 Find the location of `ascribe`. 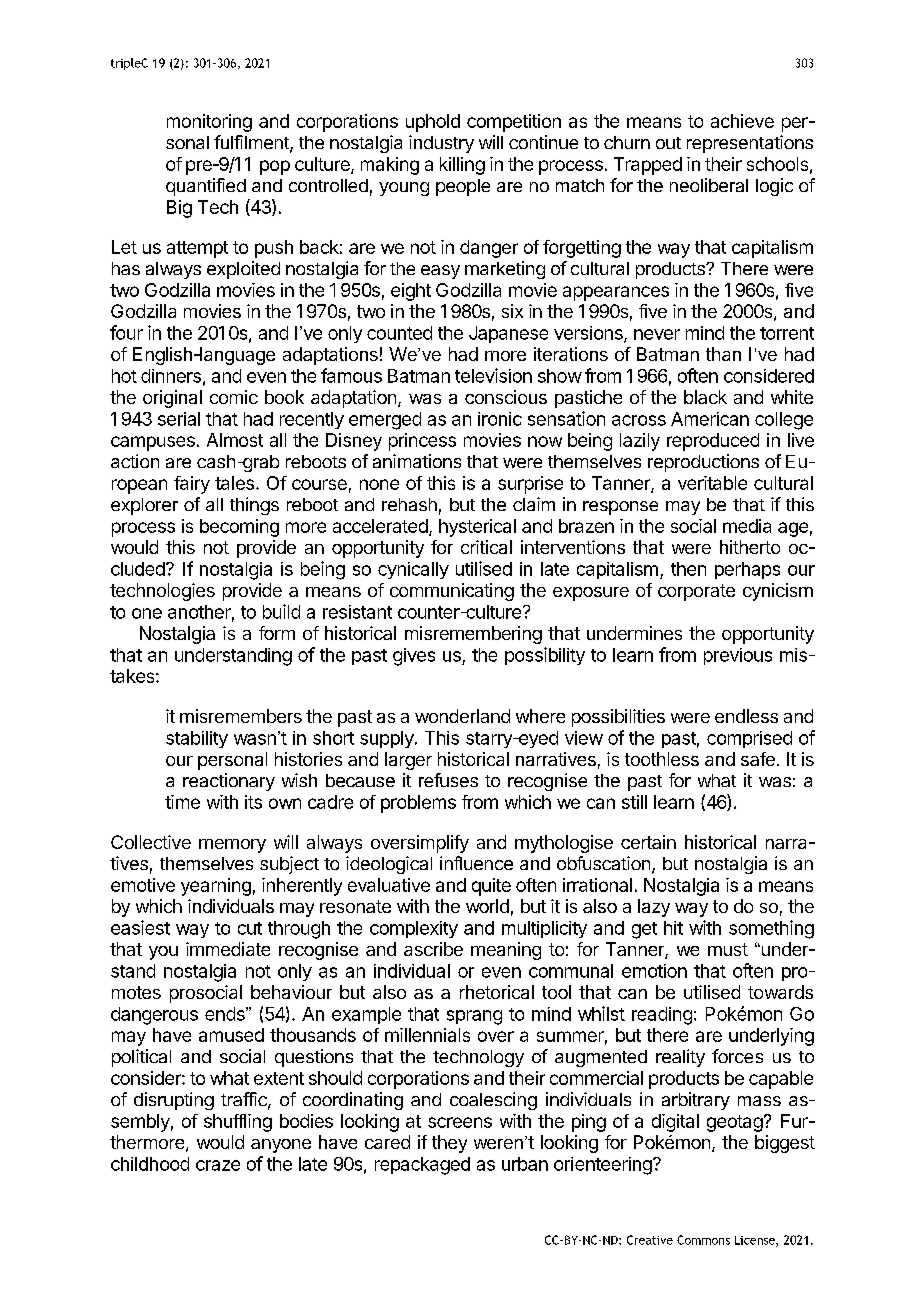

ascribe is located at coordinates (433, 949).
